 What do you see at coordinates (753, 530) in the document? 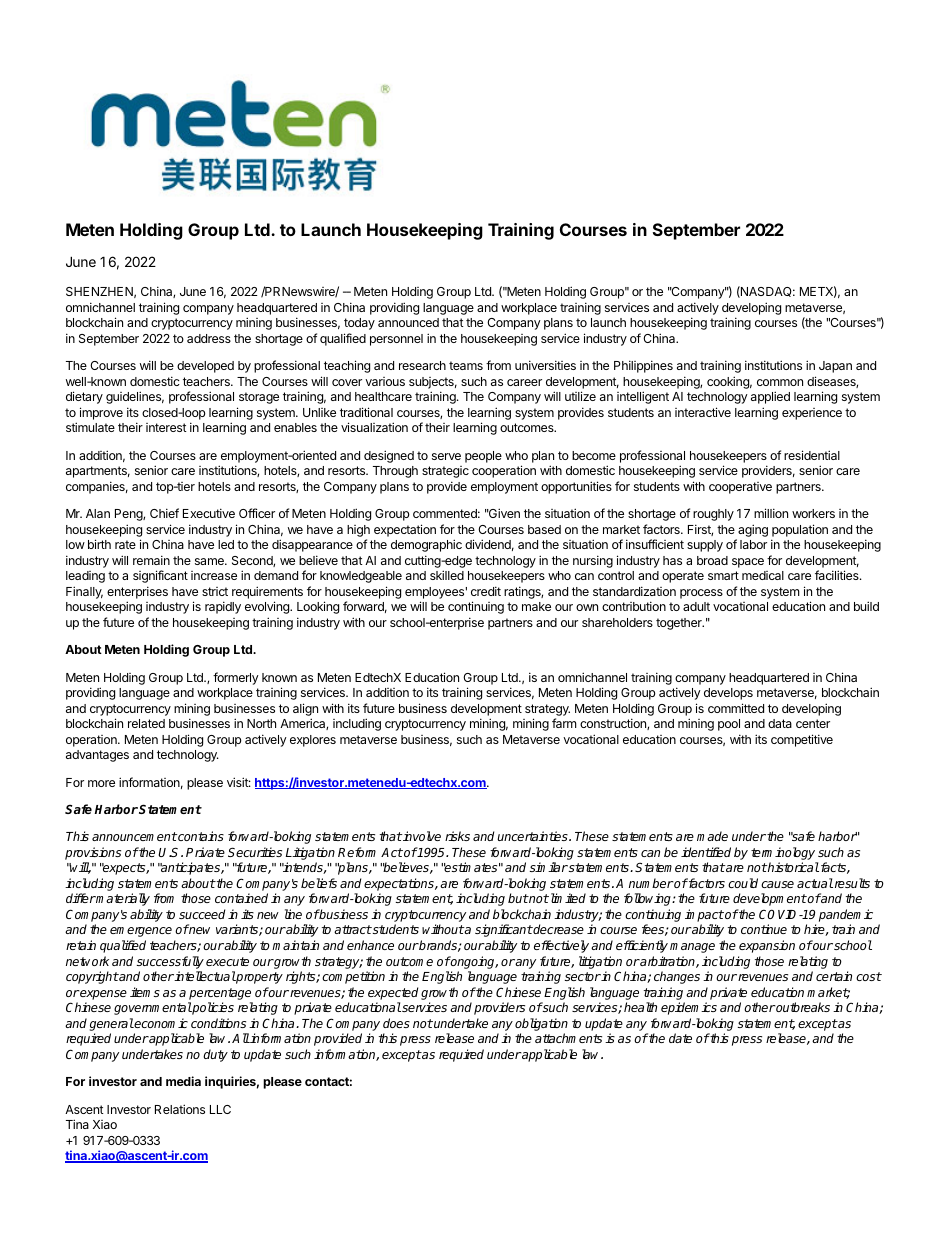
I see `aging` at bounding box center [753, 530].
